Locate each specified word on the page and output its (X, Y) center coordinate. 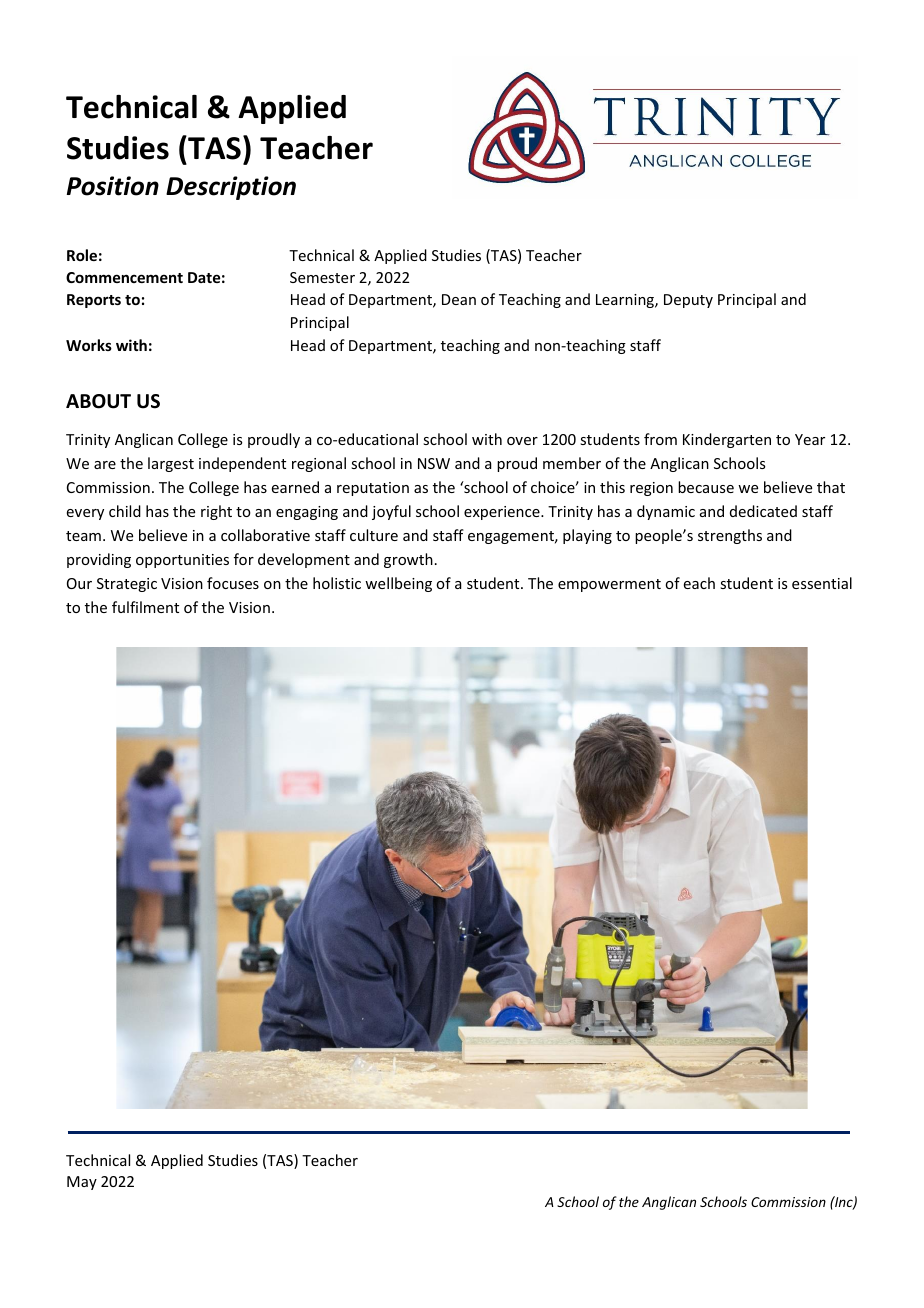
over (522, 441)
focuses (233, 583)
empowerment (609, 585)
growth (408, 560)
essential (822, 583)
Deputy (688, 301)
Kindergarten (727, 440)
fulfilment (145, 607)
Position (113, 186)
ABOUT (98, 401)
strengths (730, 536)
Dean (459, 299)
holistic (337, 583)
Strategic (127, 585)
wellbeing (398, 584)
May (82, 1183)
